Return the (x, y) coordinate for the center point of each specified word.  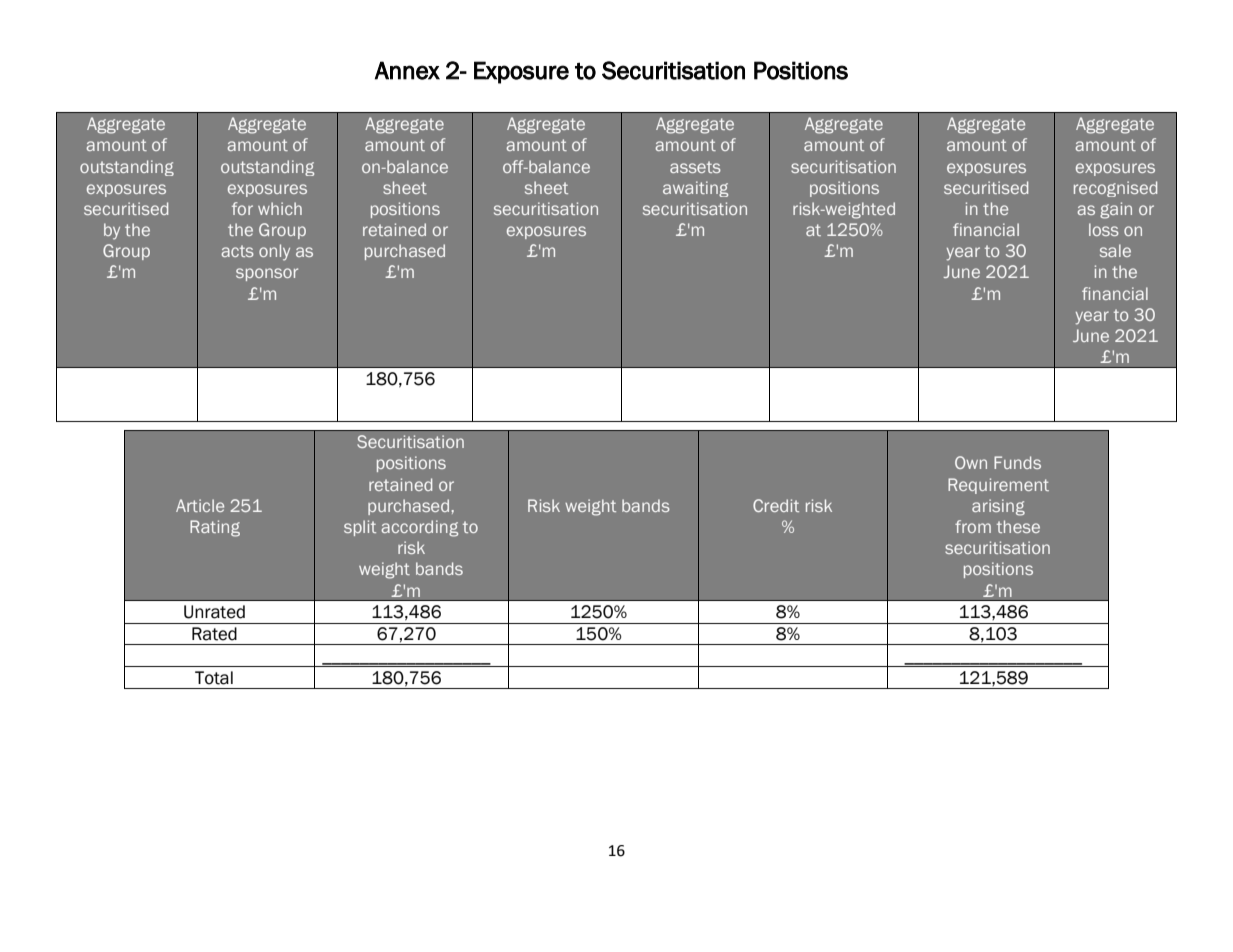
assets (695, 167)
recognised (1115, 189)
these (1018, 526)
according (419, 528)
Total (214, 678)
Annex (407, 70)
